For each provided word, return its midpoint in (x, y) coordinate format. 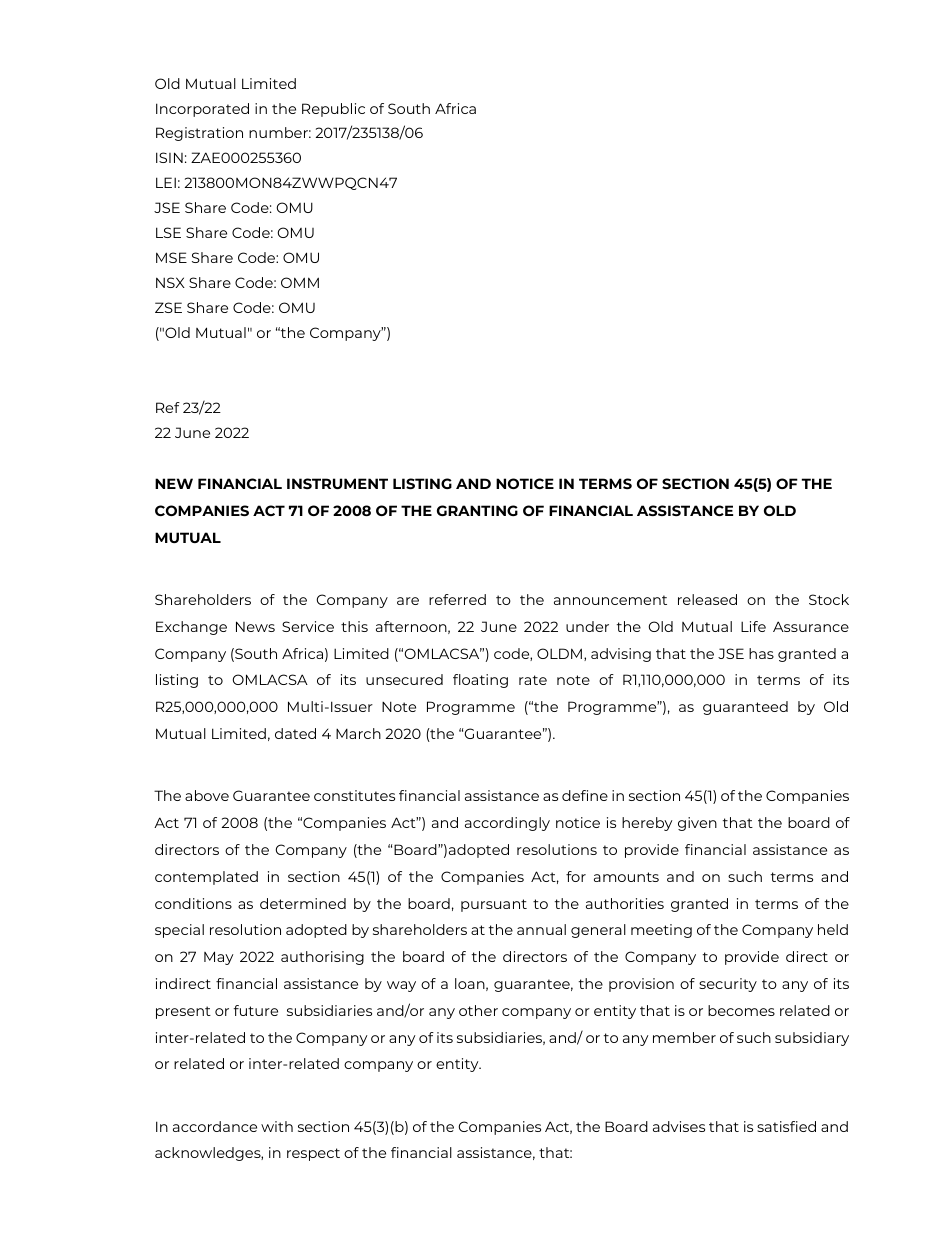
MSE (171, 257)
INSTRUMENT (337, 483)
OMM (300, 282)
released (707, 599)
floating (480, 681)
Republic (333, 110)
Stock (829, 599)
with (277, 1126)
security (728, 985)
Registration (199, 134)
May (218, 958)
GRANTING (477, 510)
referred (457, 599)
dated (295, 733)
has (761, 653)
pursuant (494, 905)
